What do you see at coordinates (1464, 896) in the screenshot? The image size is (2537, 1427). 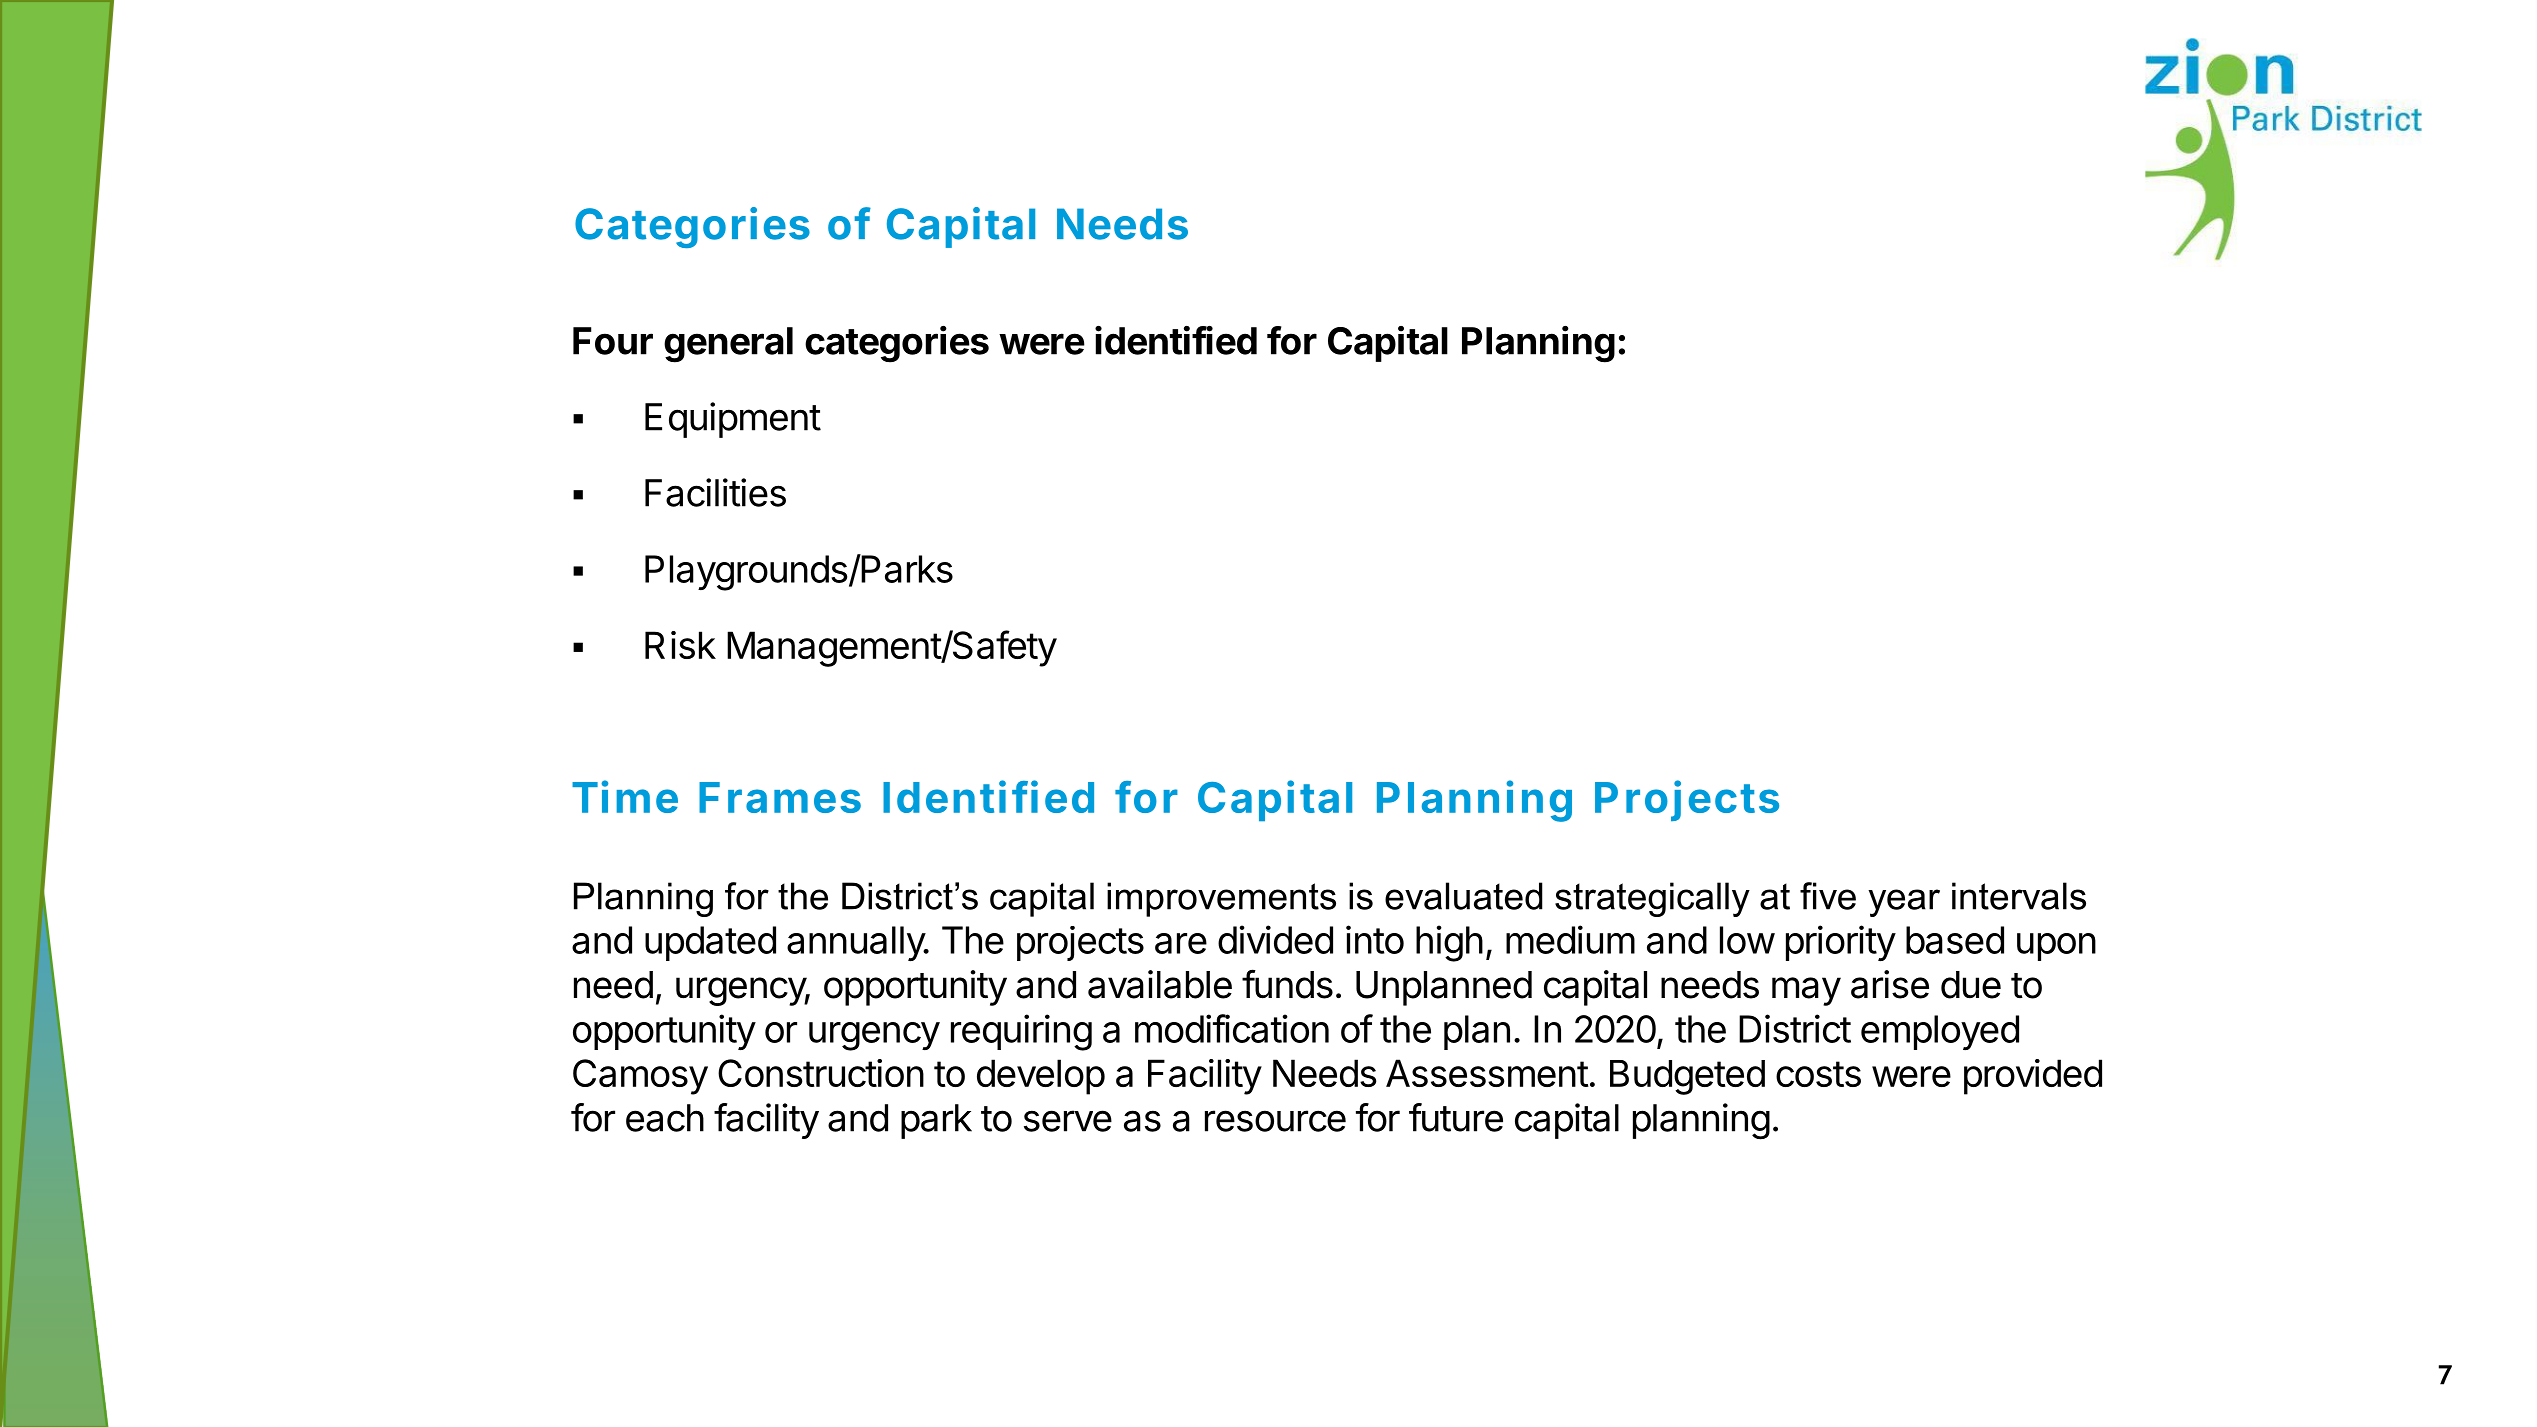 I see `evaluated` at bounding box center [1464, 896].
